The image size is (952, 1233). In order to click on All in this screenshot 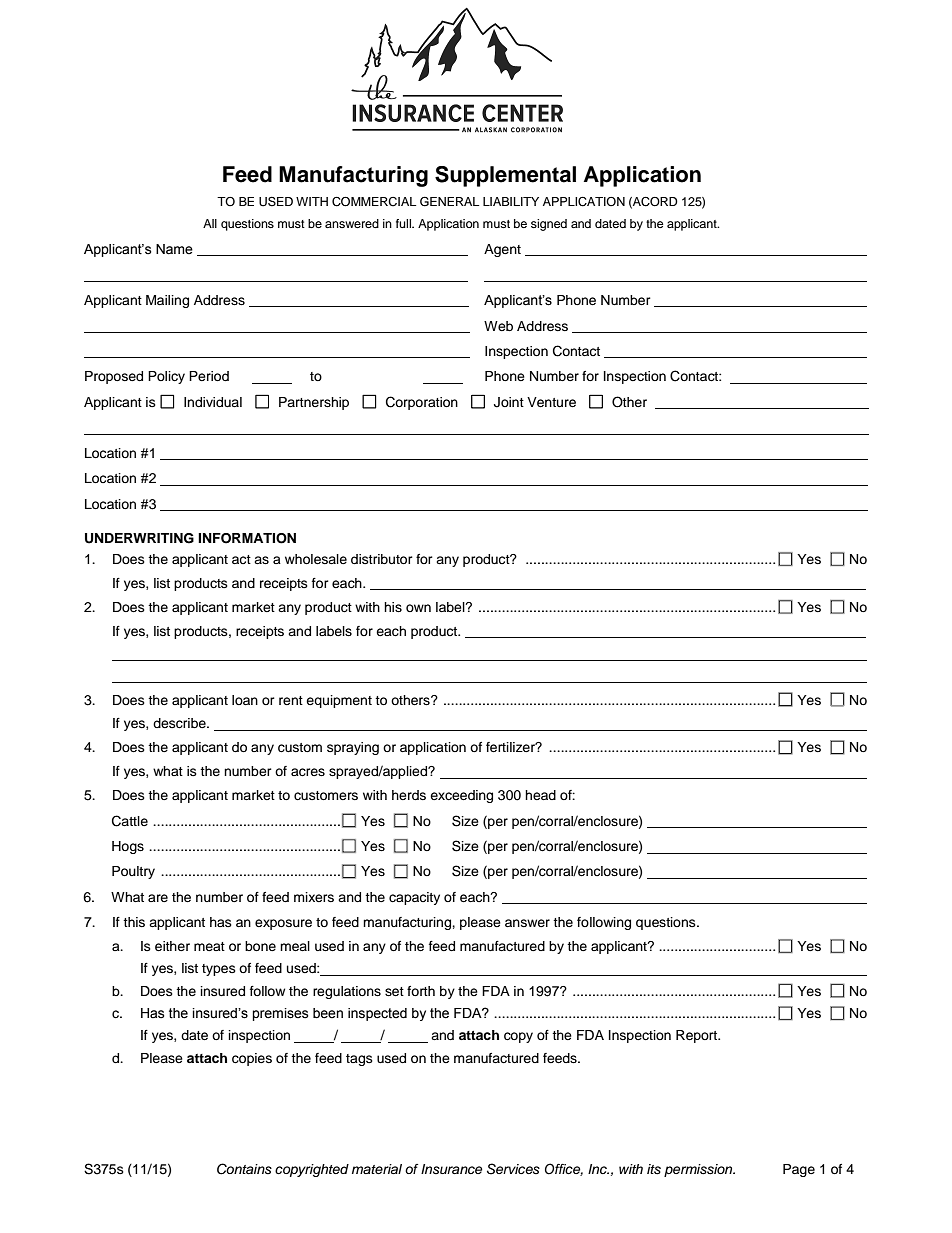, I will do `click(210, 223)`.
